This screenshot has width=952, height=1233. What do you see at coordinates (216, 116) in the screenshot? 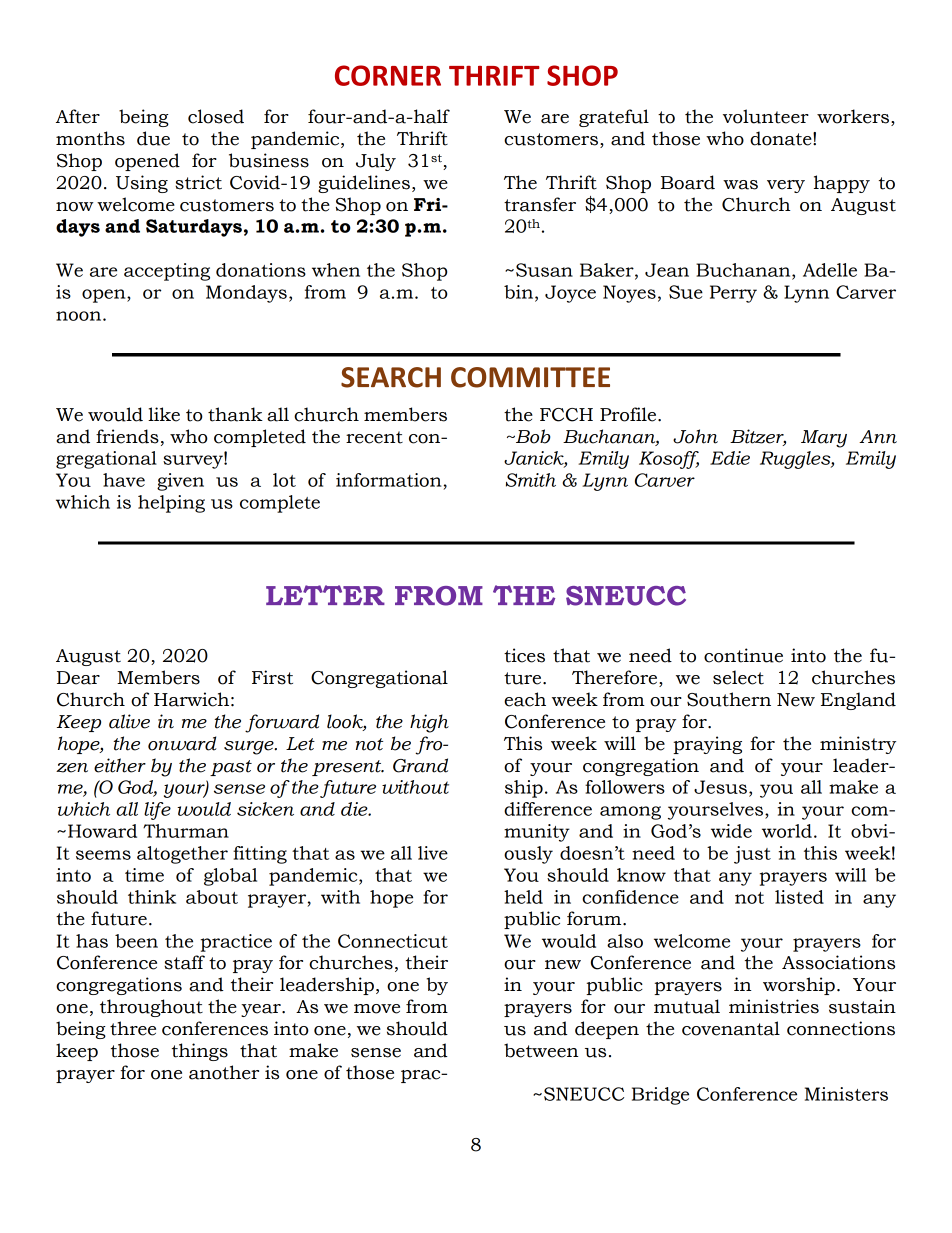
I see `closed` at bounding box center [216, 116].
